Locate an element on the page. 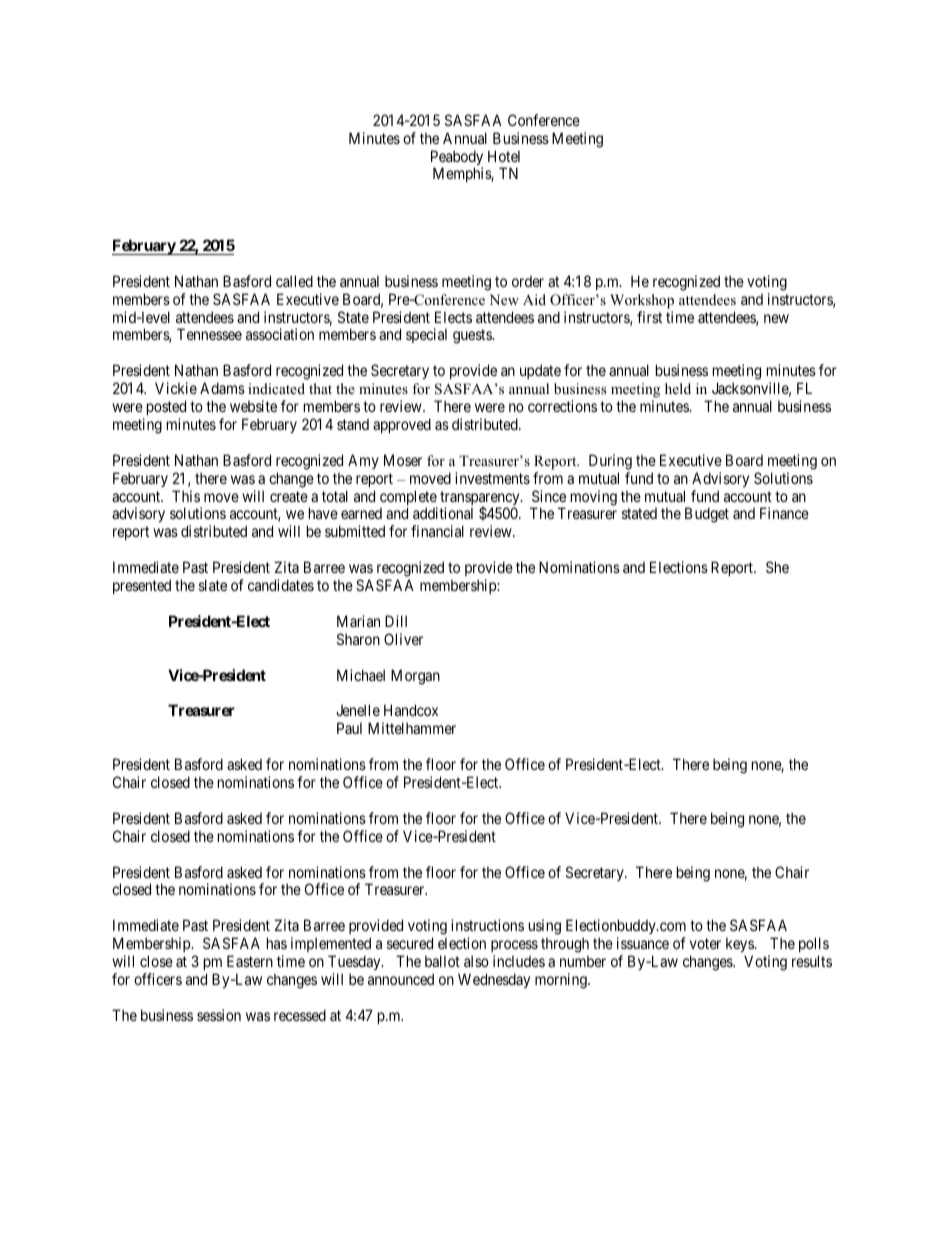 Image resolution: width=952 pixels, height=1233 pixels. Adams is located at coordinates (222, 388).
